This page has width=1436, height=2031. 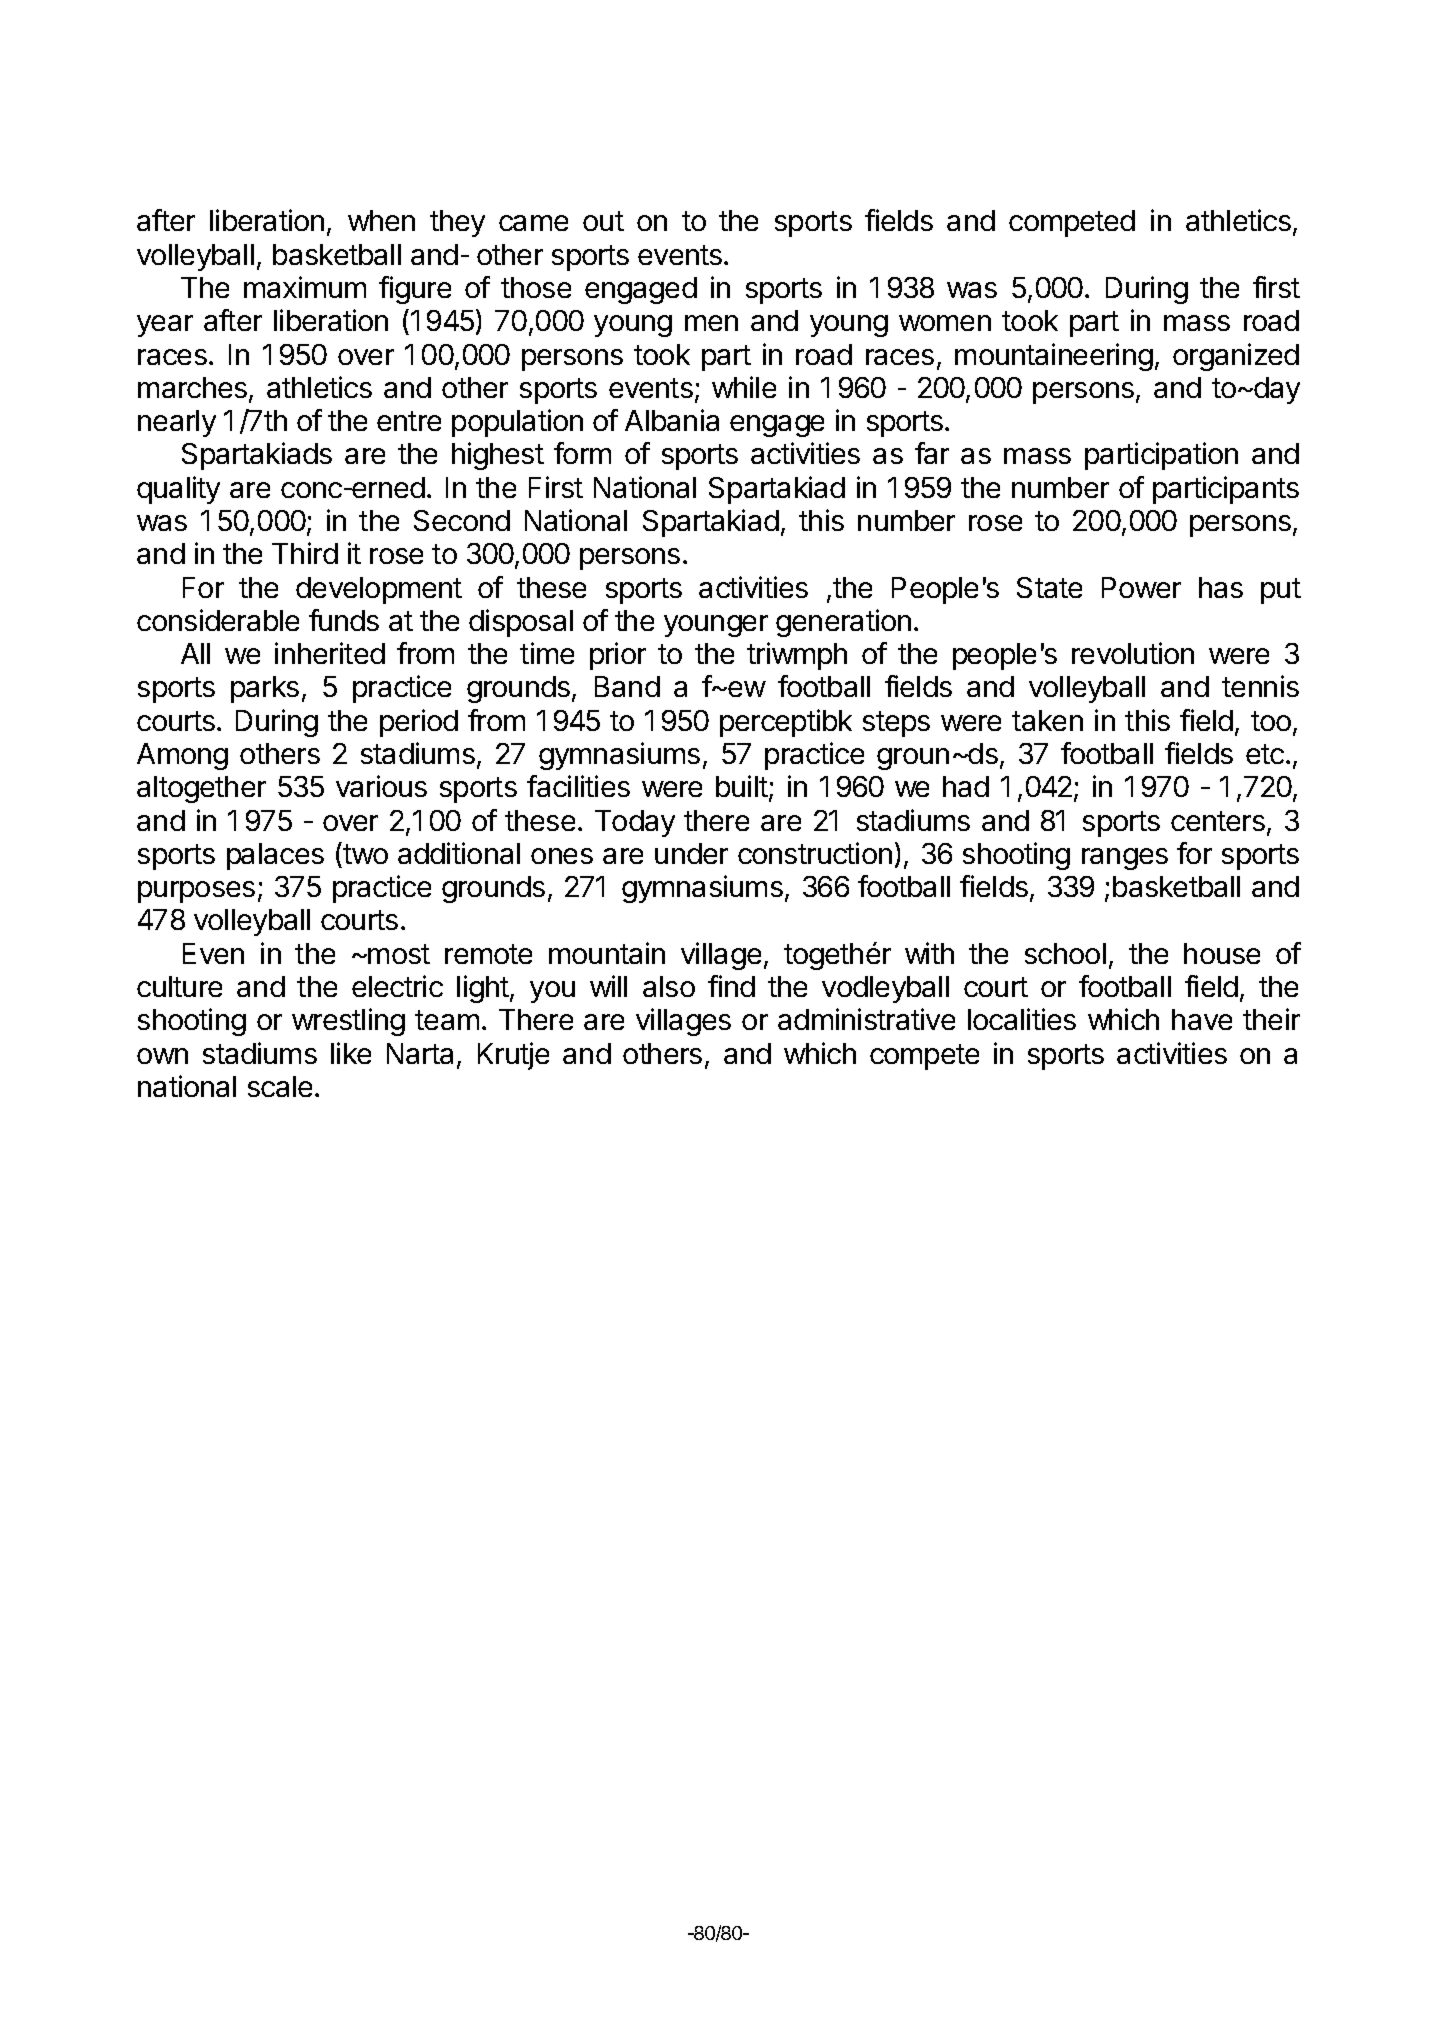 What do you see at coordinates (743, 788) in the page?
I see `built` at bounding box center [743, 788].
